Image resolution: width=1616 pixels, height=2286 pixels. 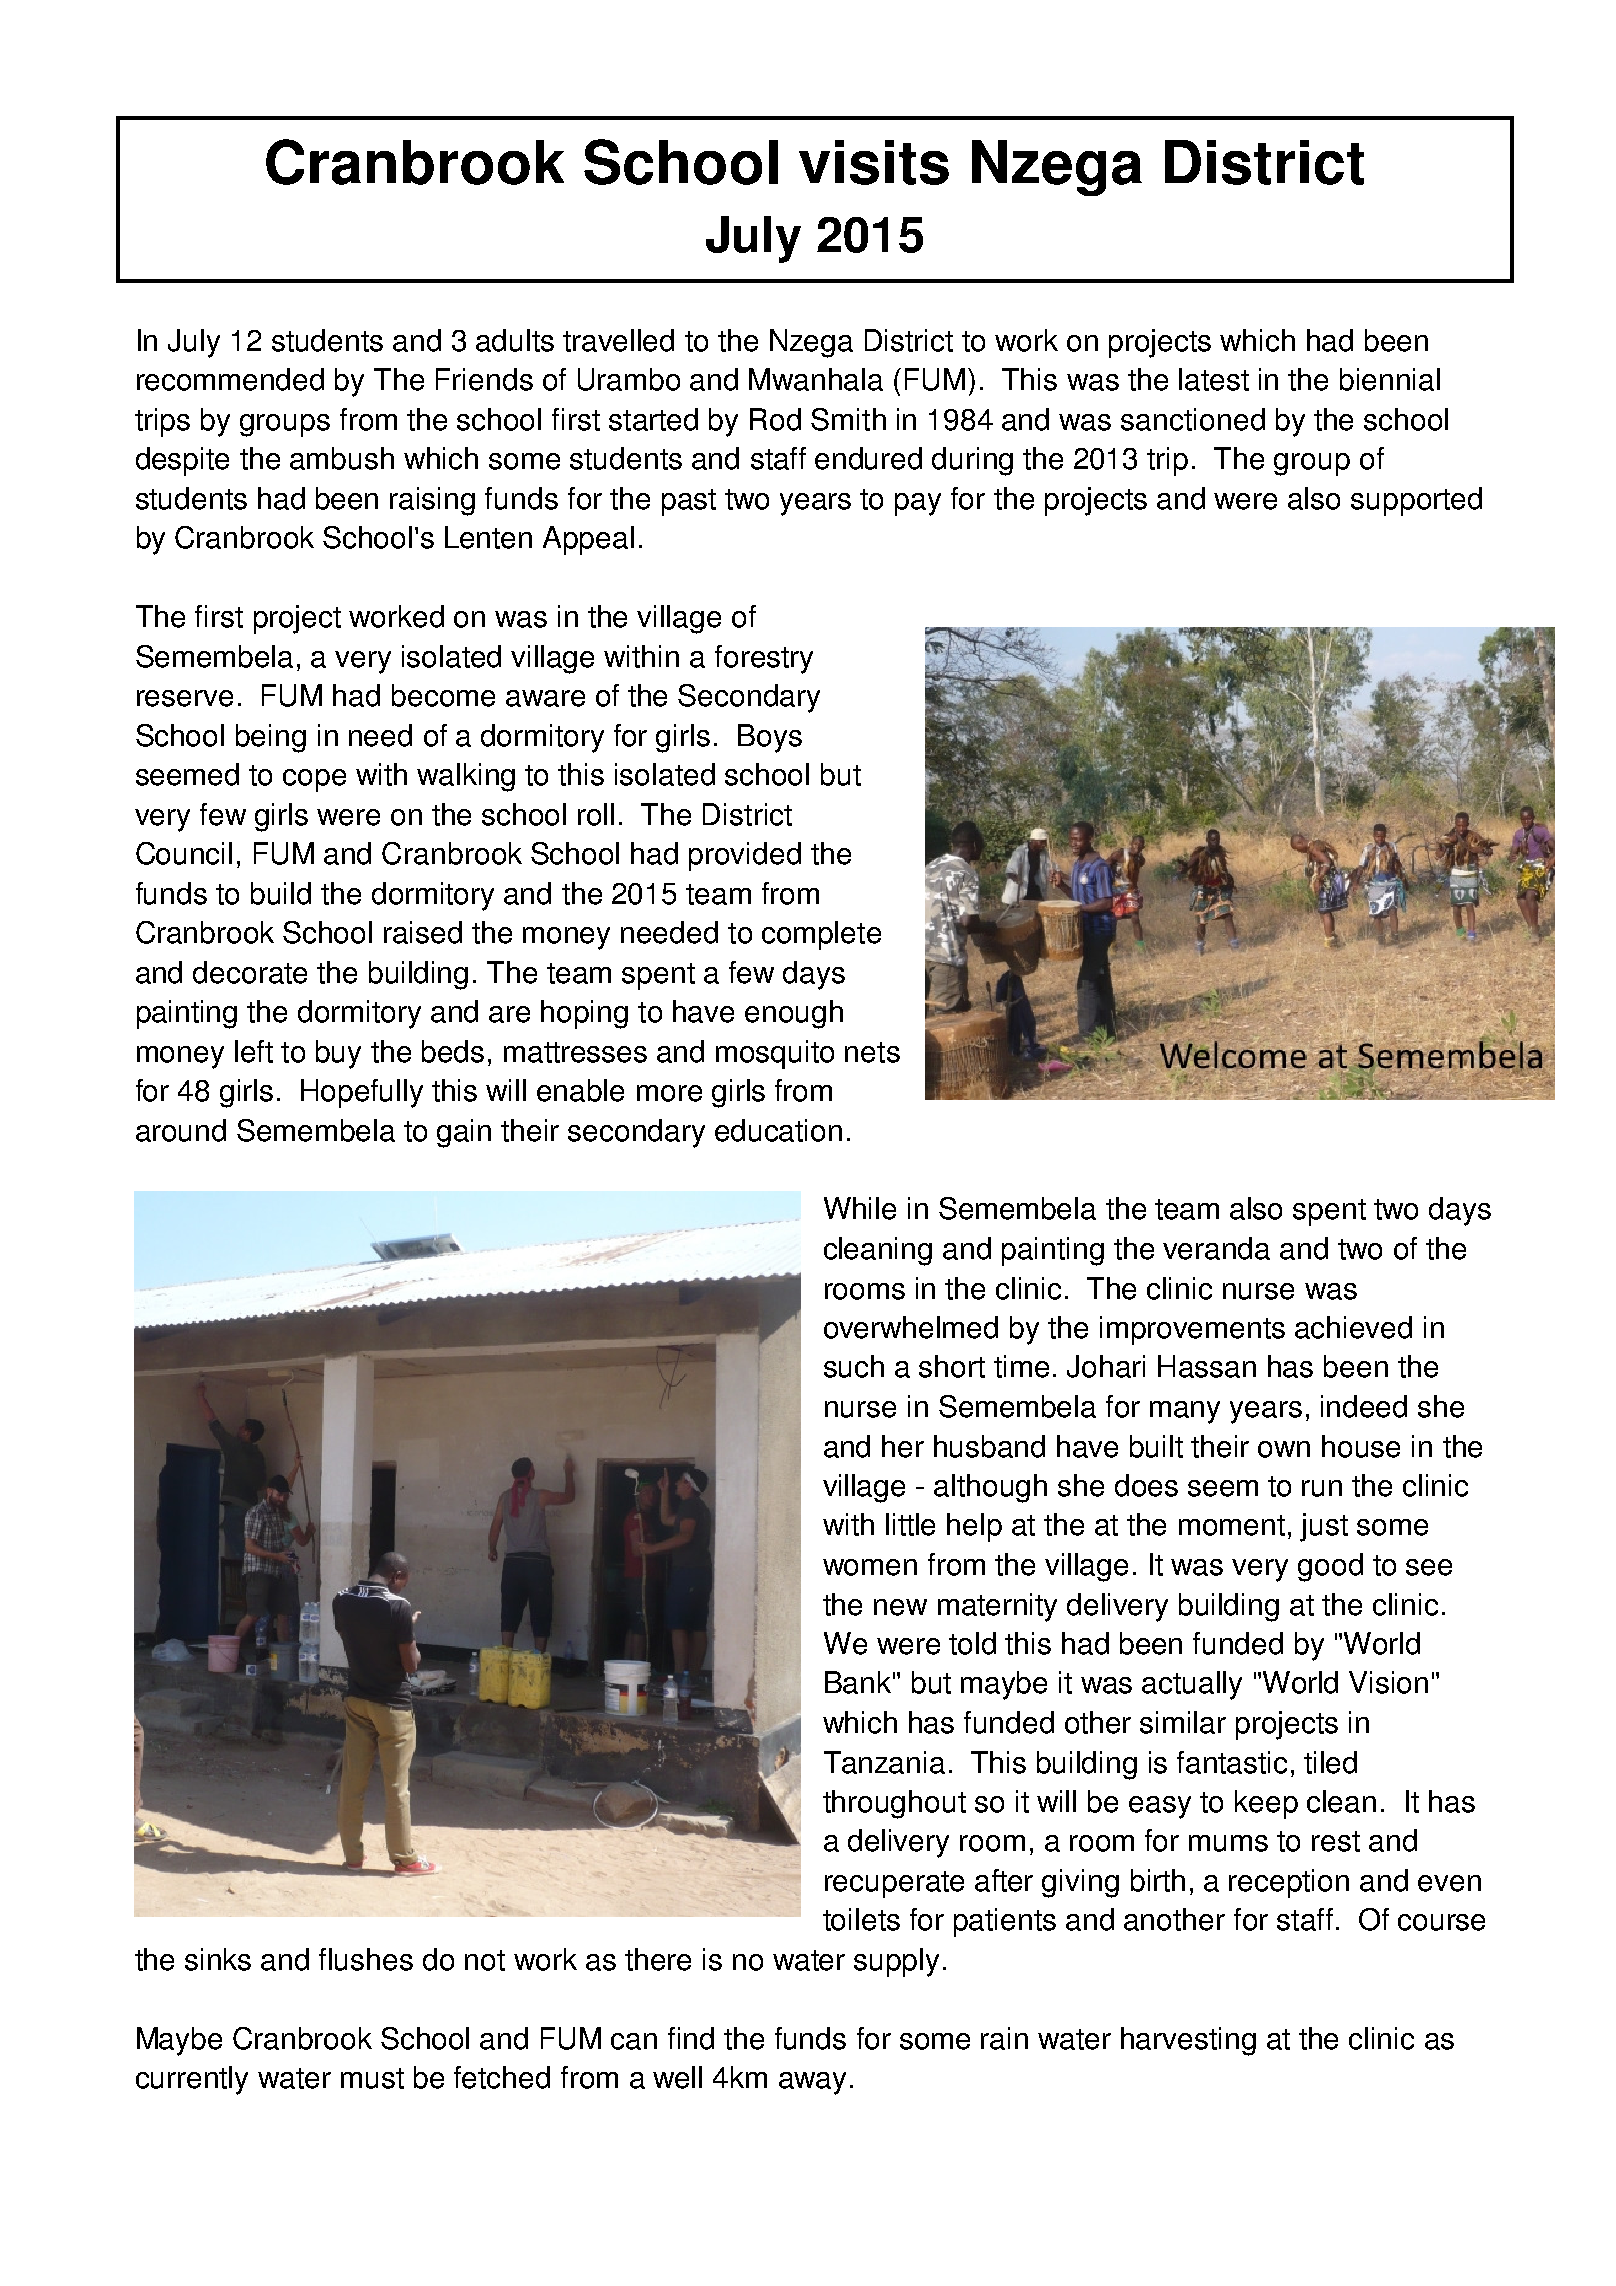 What do you see at coordinates (1216, 1248) in the document?
I see `veranda` at bounding box center [1216, 1248].
